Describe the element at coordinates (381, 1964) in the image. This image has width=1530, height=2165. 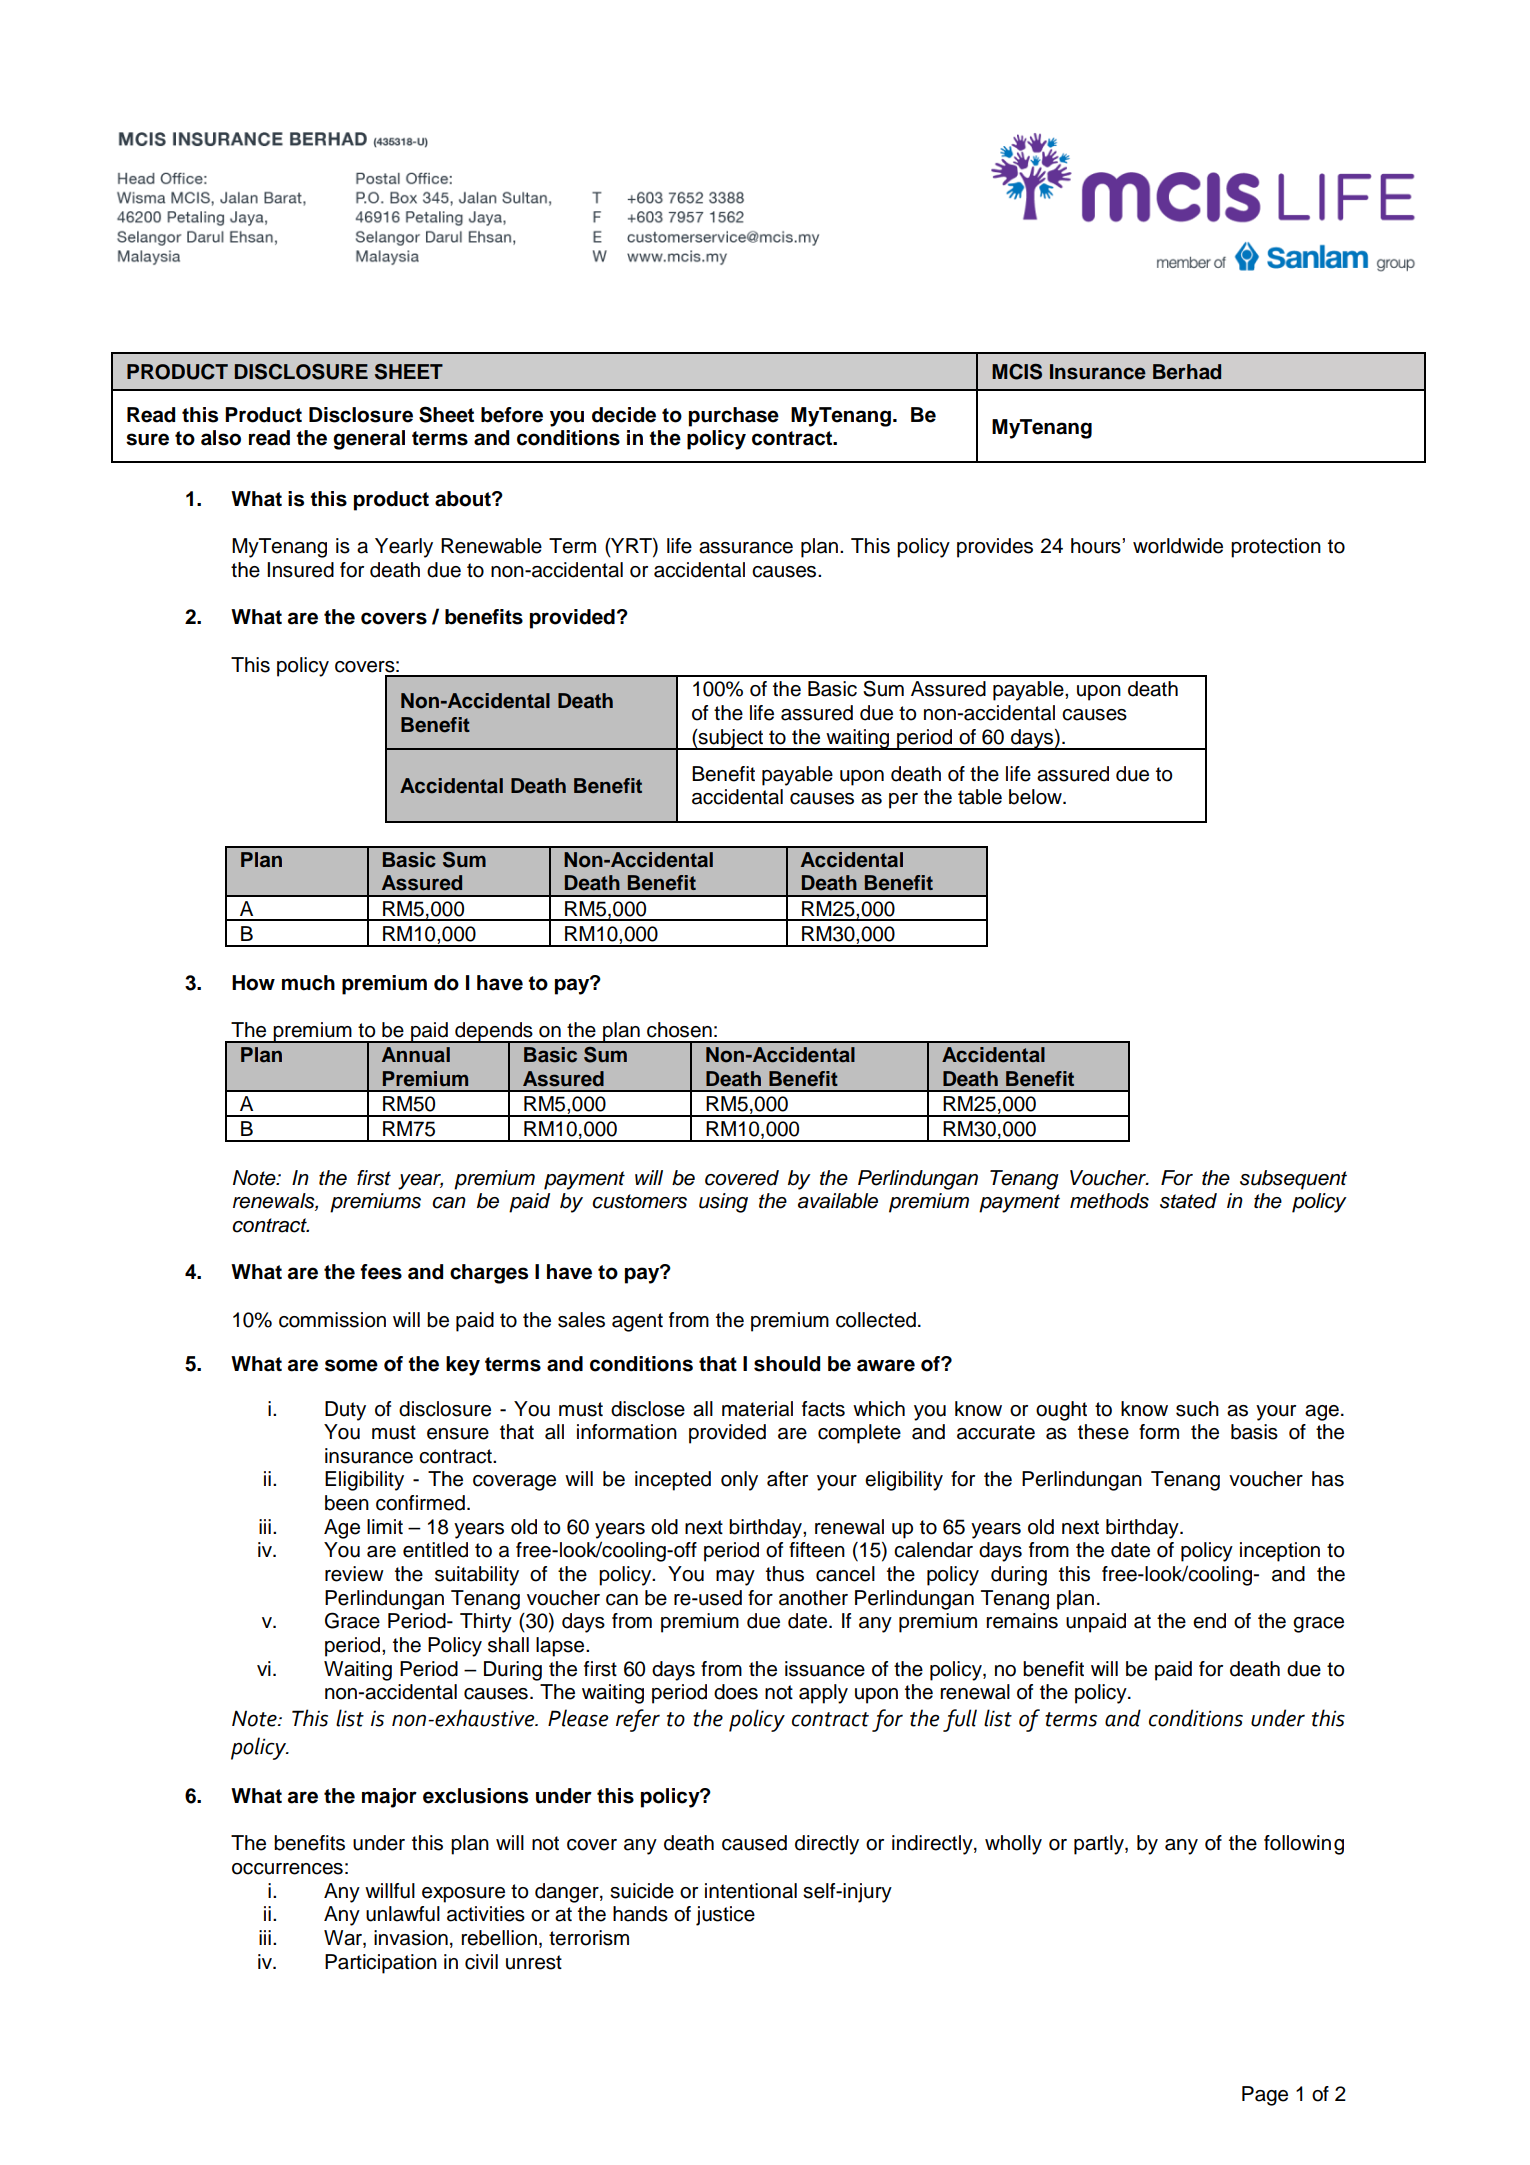
I see `Participation` at that location.
